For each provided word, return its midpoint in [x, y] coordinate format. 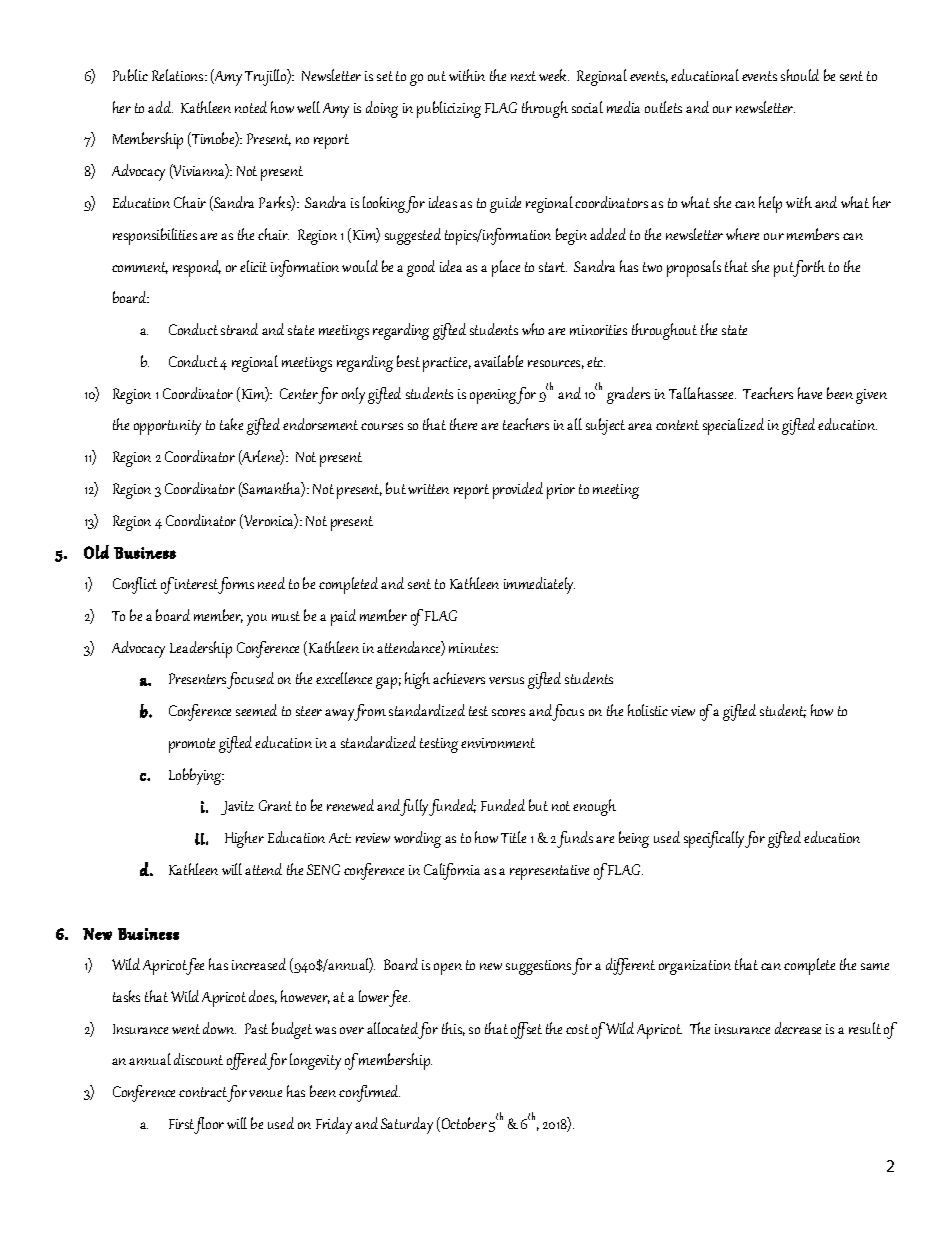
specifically [715, 839]
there [463, 424]
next [523, 76]
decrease [798, 1028]
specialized [733, 426]
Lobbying [196, 776]
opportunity [167, 427]
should [800, 75]
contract [203, 1092]
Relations [179, 75]
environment [498, 743]
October [463, 1124]
